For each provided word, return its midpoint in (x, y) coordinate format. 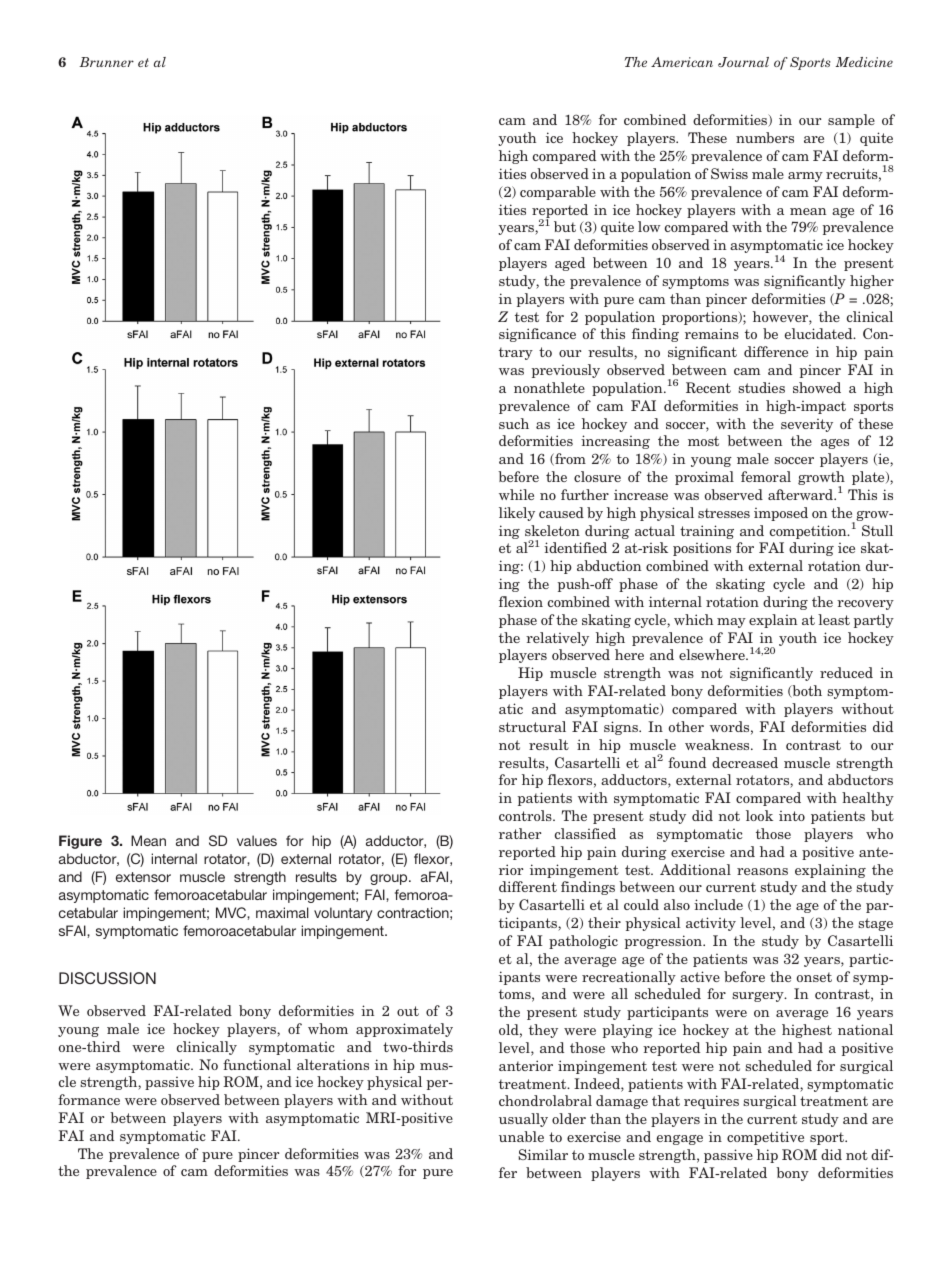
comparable (558, 193)
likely (517, 514)
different (528, 886)
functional (257, 1064)
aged (570, 264)
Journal (743, 62)
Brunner (106, 62)
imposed (781, 514)
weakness (718, 744)
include (718, 904)
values (257, 840)
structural (532, 726)
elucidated (820, 333)
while (516, 494)
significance (537, 335)
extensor (143, 877)
